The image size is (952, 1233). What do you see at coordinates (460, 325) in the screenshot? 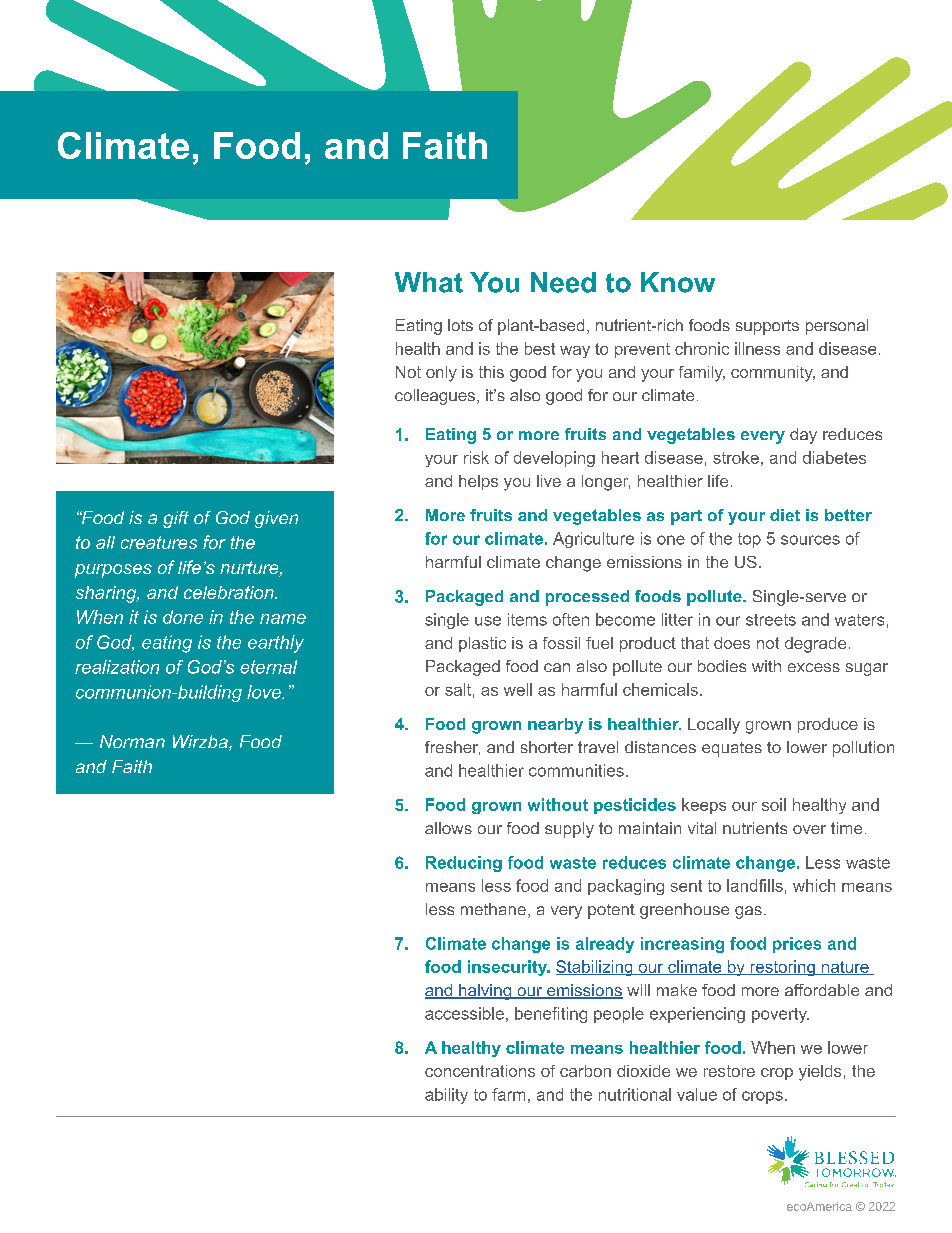
I see `lots` at bounding box center [460, 325].
